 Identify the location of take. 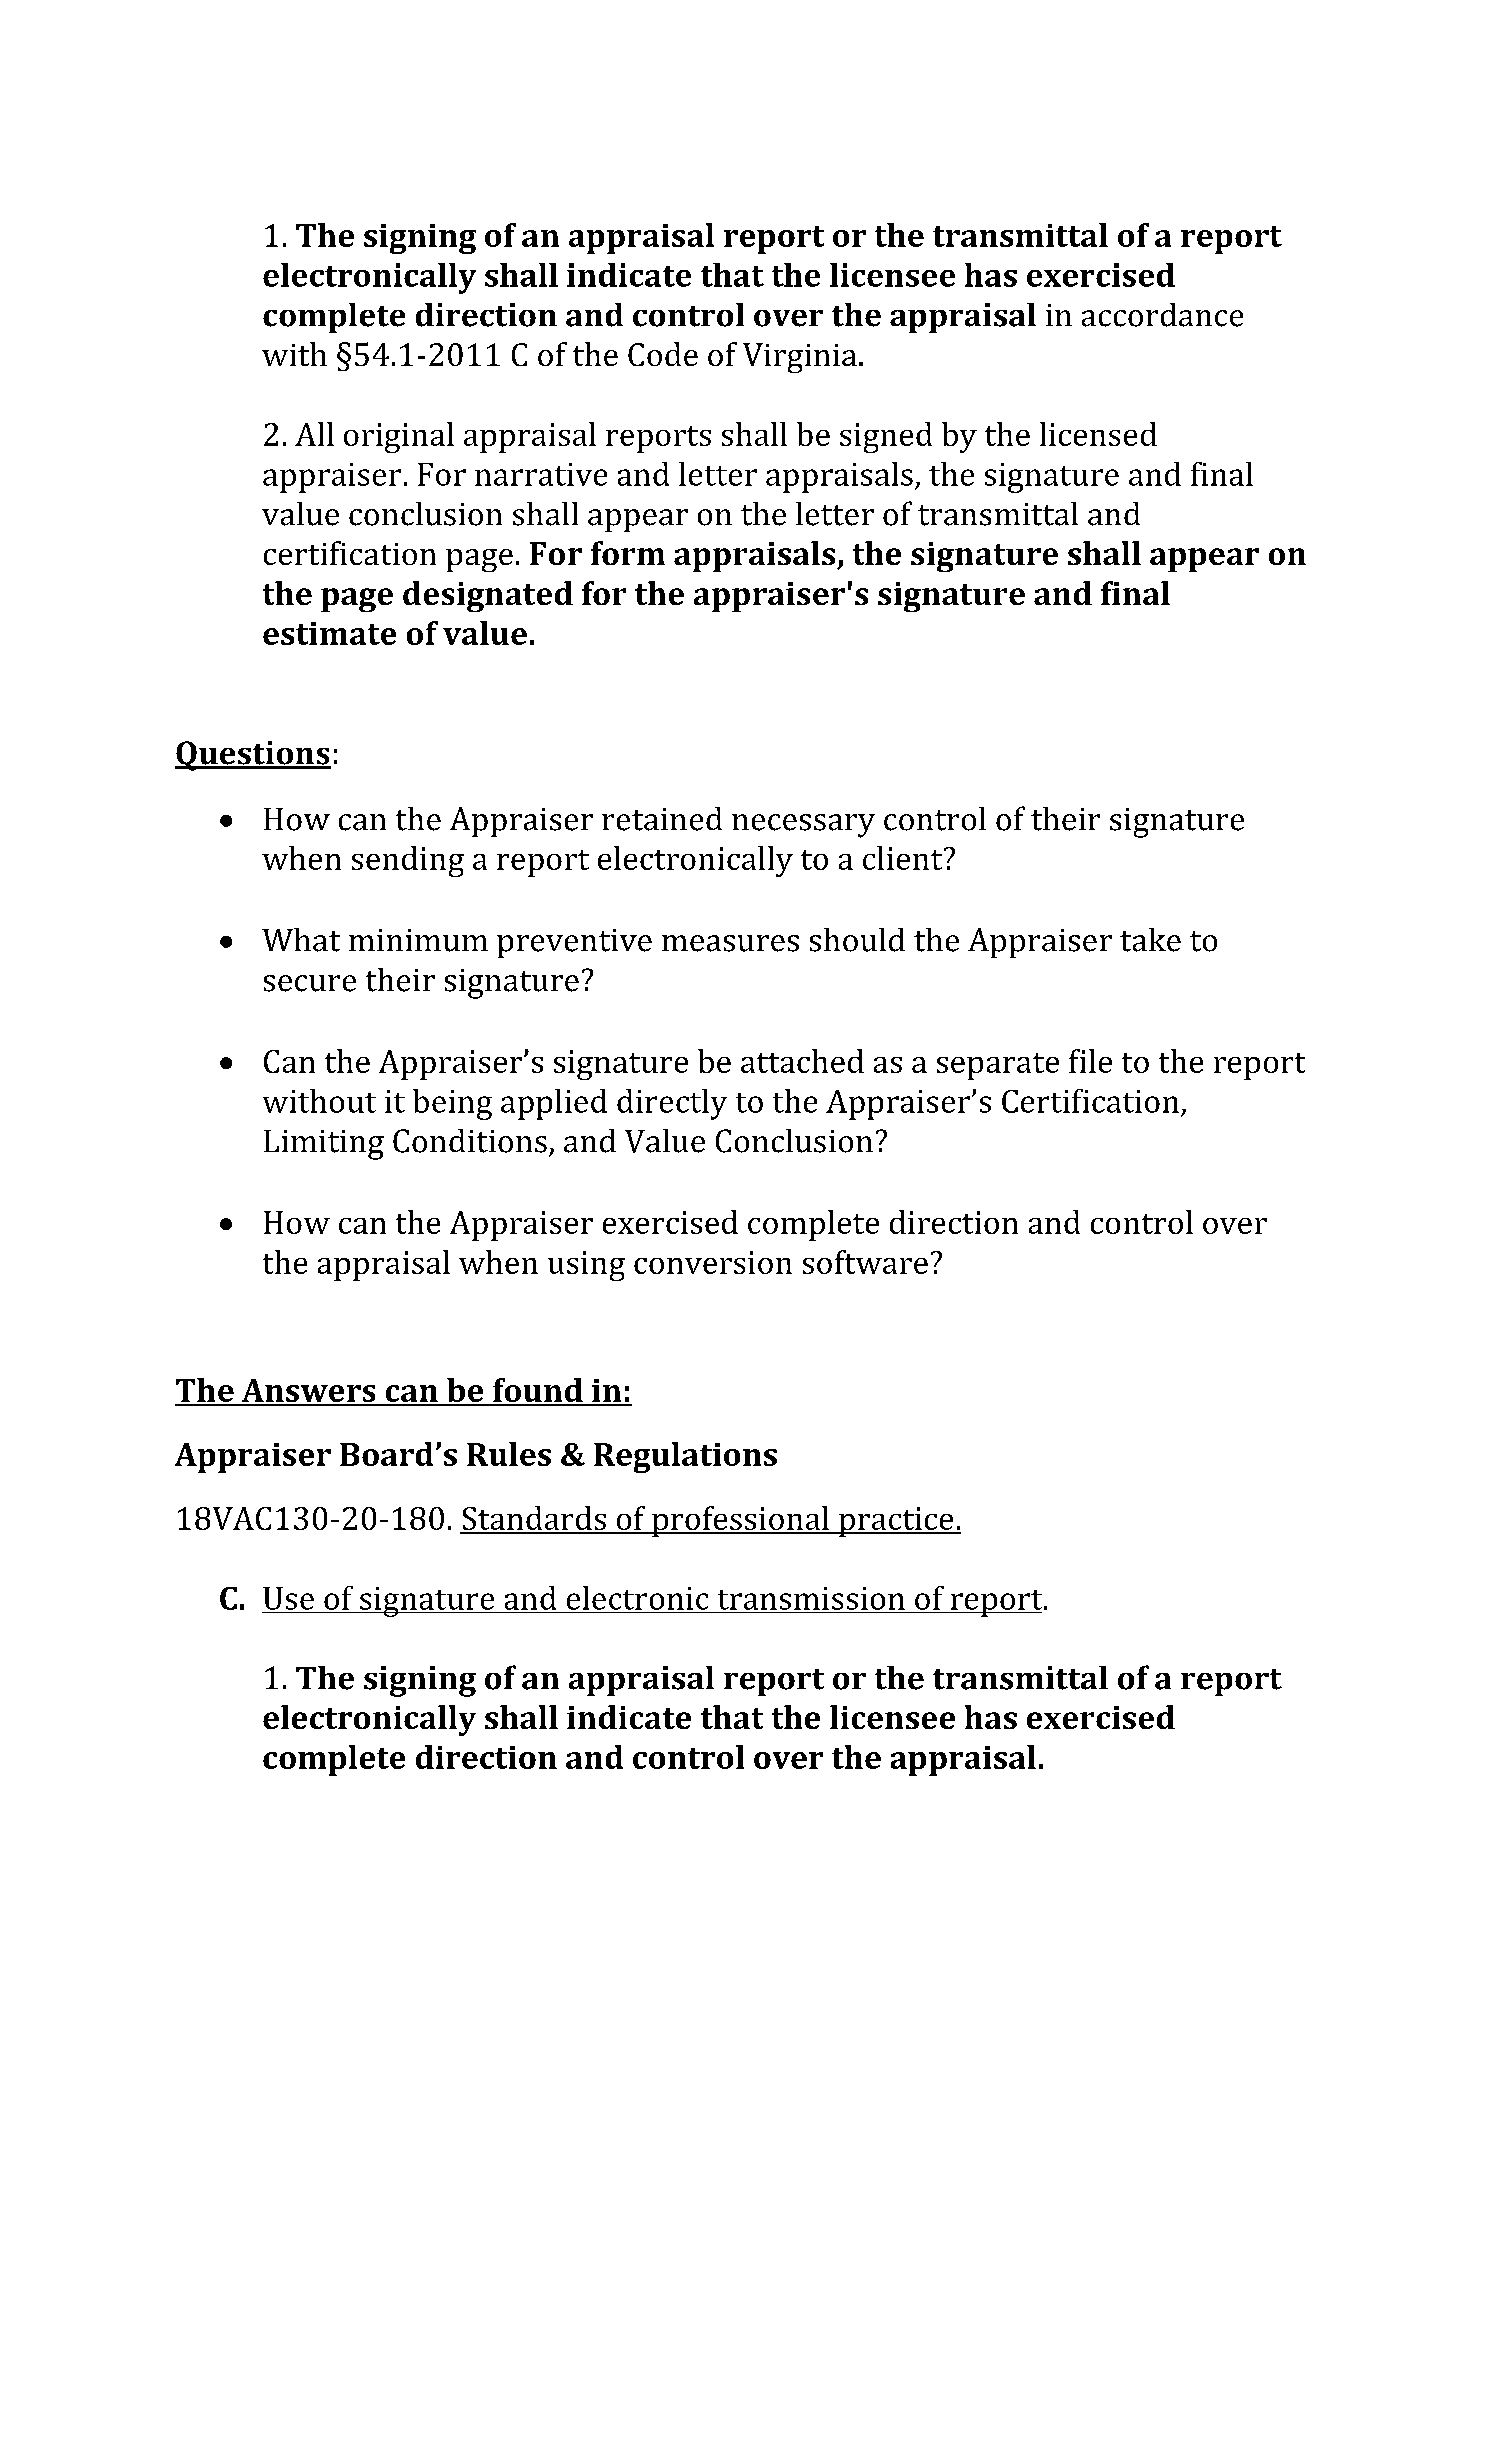
(1150, 940).
